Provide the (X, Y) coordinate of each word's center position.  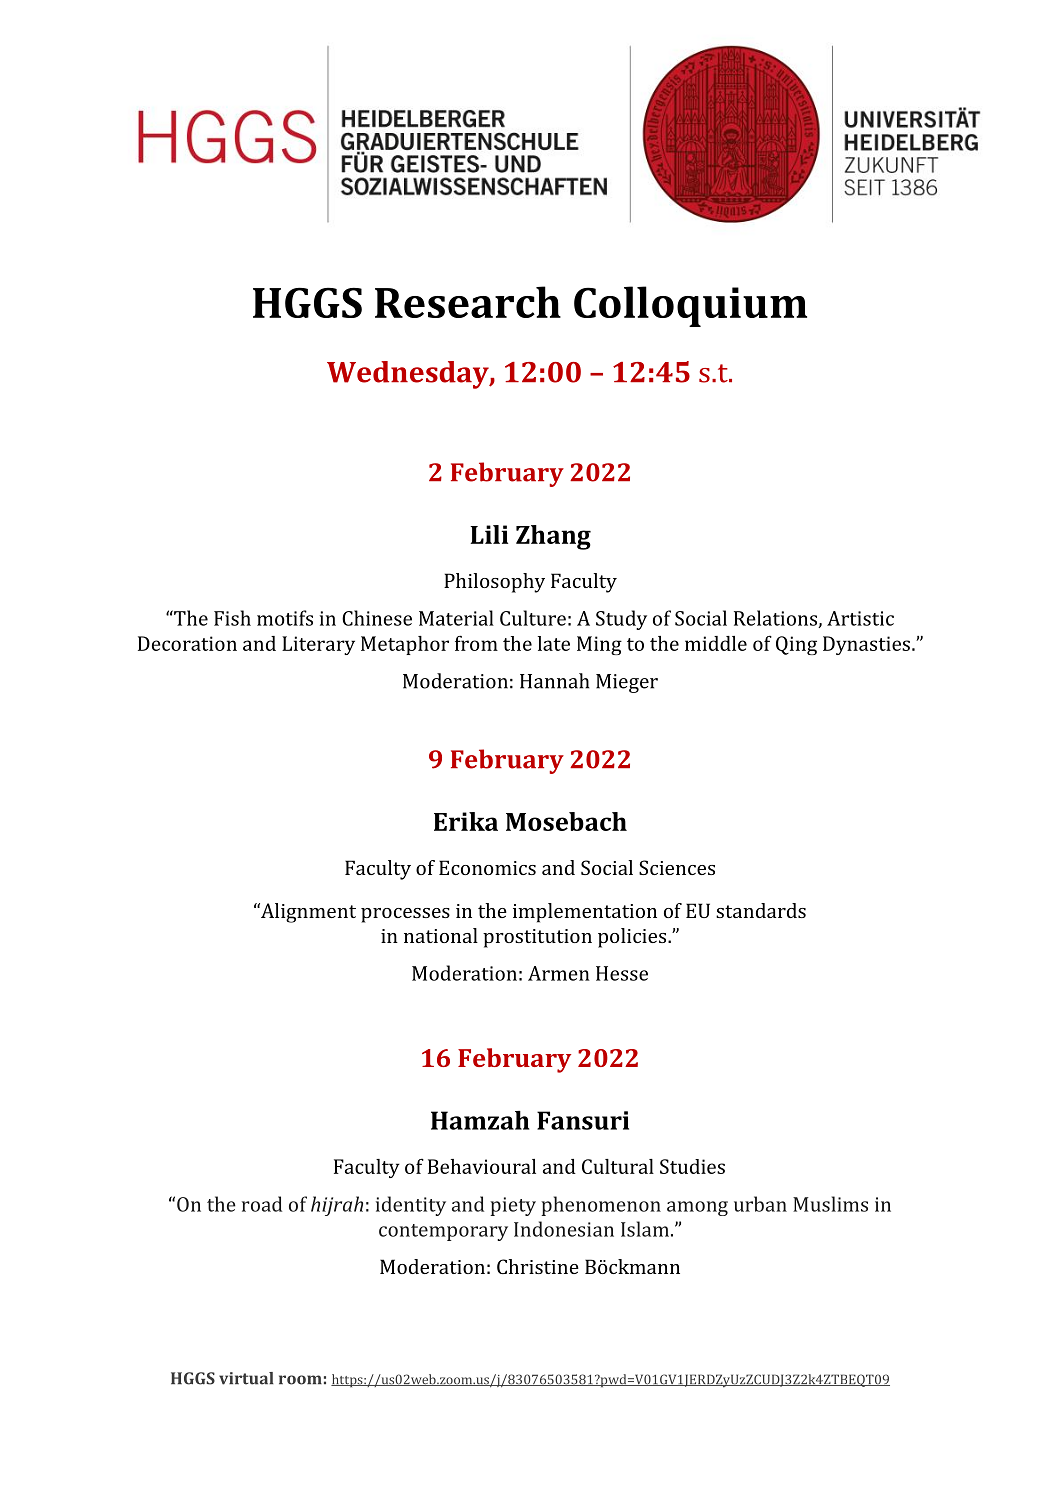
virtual (246, 1378)
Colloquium (690, 306)
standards (761, 910)
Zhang (553, 537)
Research (468, 302)
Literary (318, 645)
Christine (538, 1266)
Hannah (554, 681)
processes (405, 915)
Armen (559, 973)
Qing (796, 645)
